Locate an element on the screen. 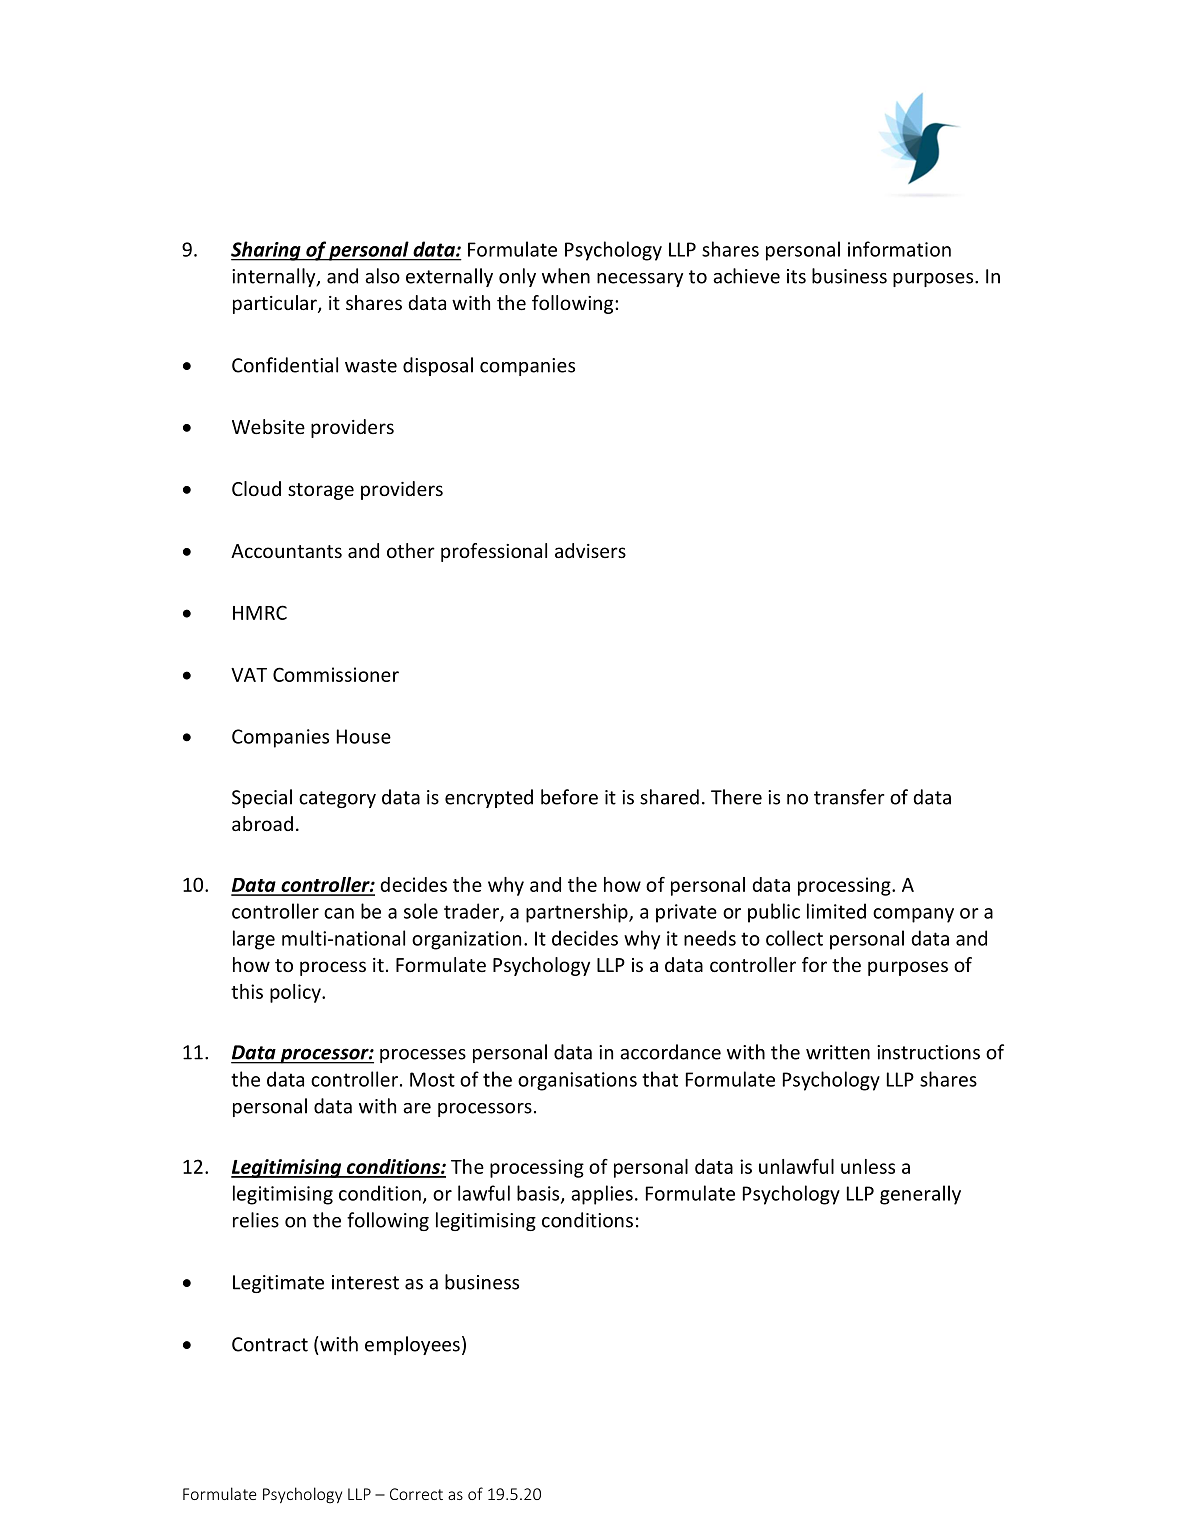 The height and width of the screenshot is (1538, 1188). Correct is located at coordinates (416, 1494).
